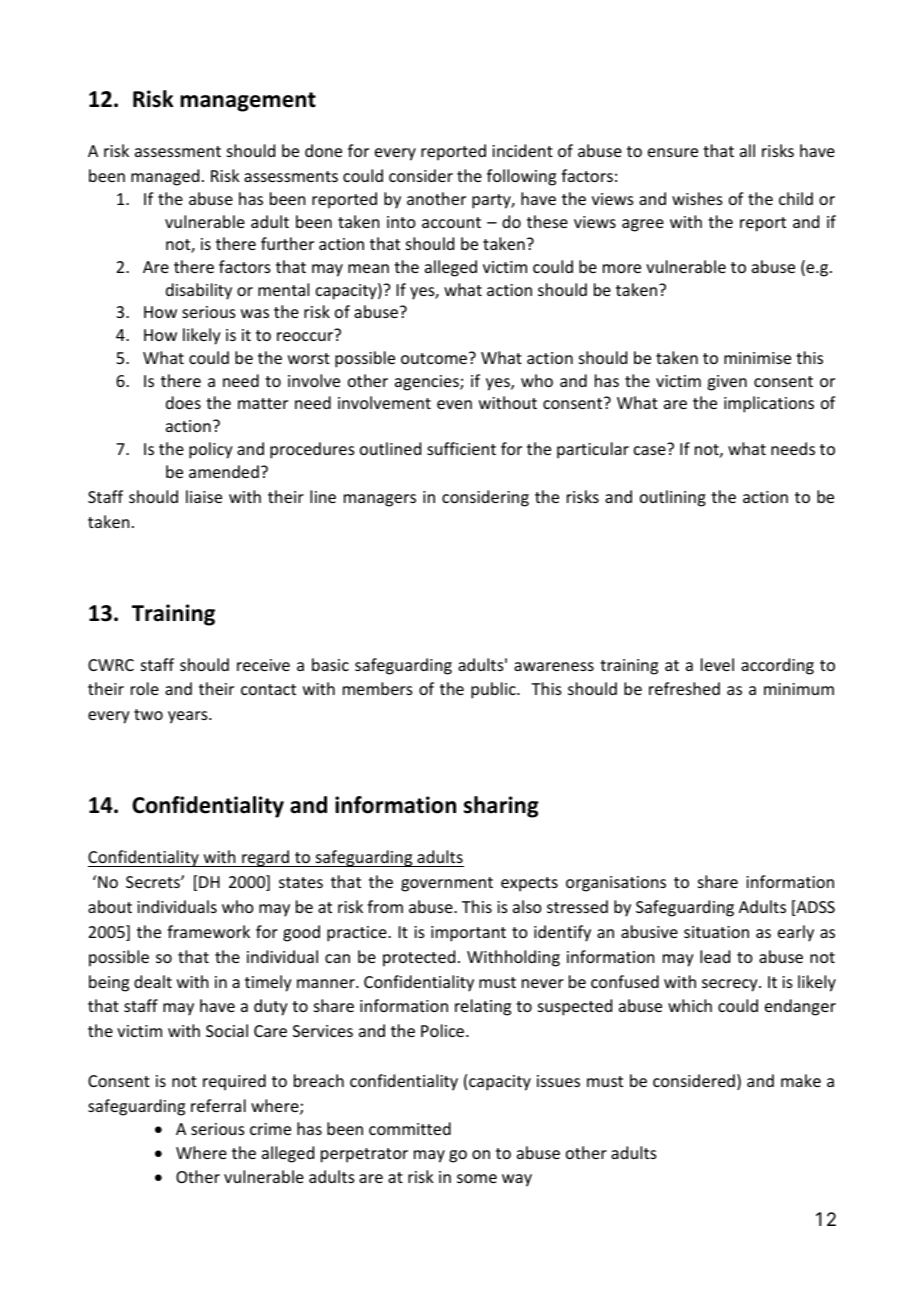 The image size is (924, 1308). What do you see at coordinates (717, 664) in the document?
I see `level` at bounding box center [717, 664].
